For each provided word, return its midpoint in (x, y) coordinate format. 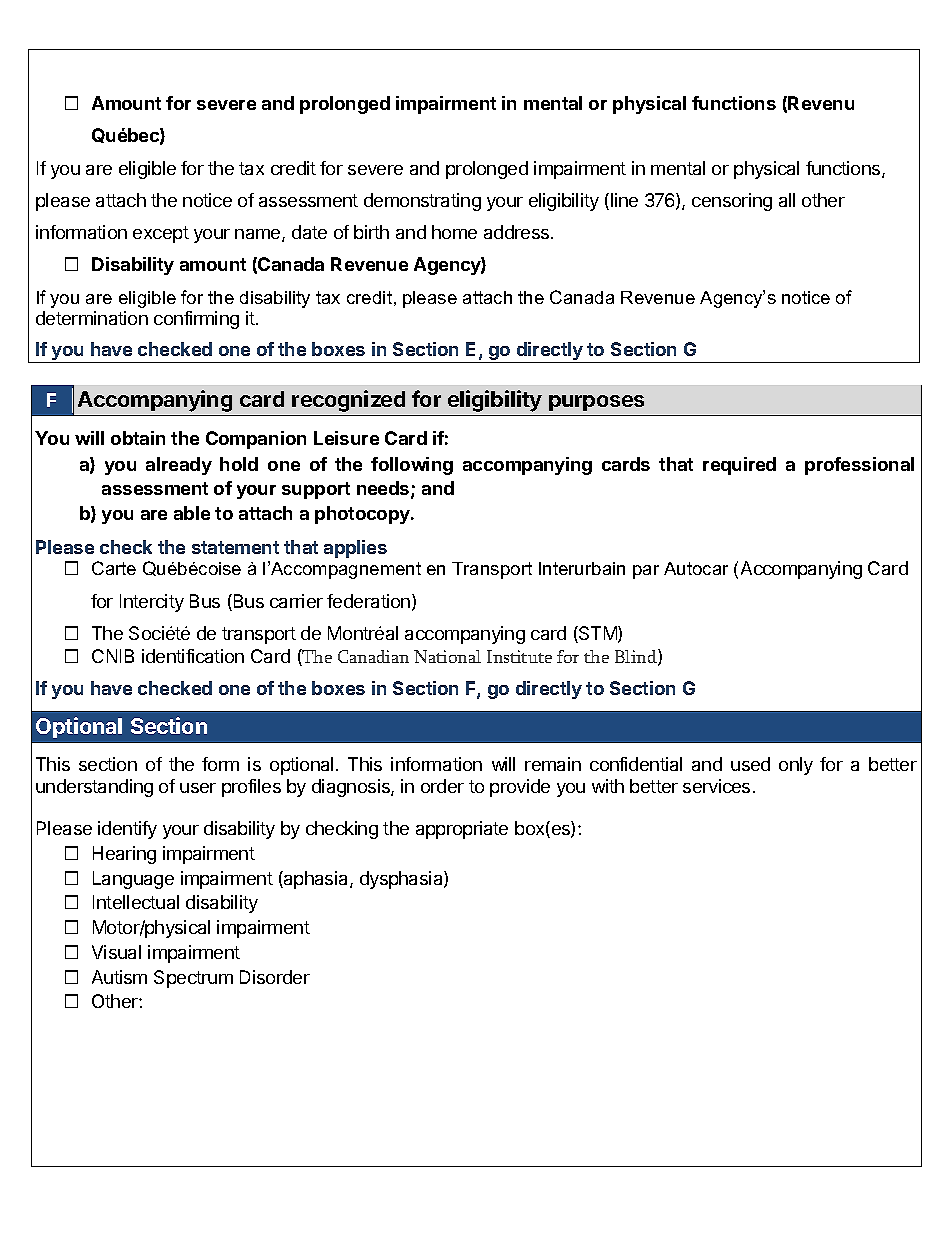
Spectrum (193, 979)
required (739, 466)
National (447, 656)
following (412, 466)
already (179, 466)
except (161, 234)
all (787, 200)
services (716, 786)
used (750, 764)
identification (193, 656)
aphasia (316, 880)
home (454, 232)
